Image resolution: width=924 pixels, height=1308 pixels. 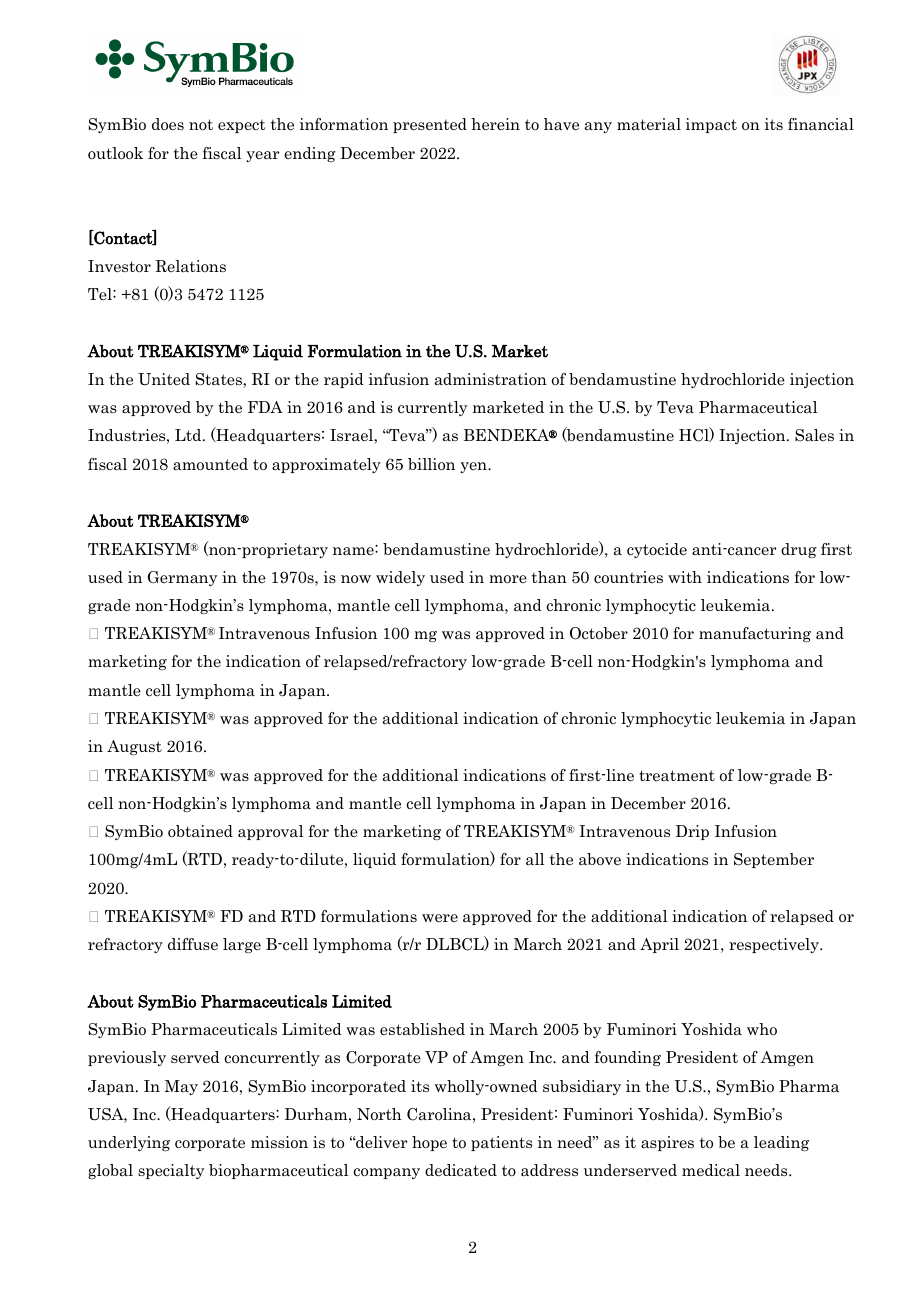 I want to click on impact, so click(x=711, y=125).
